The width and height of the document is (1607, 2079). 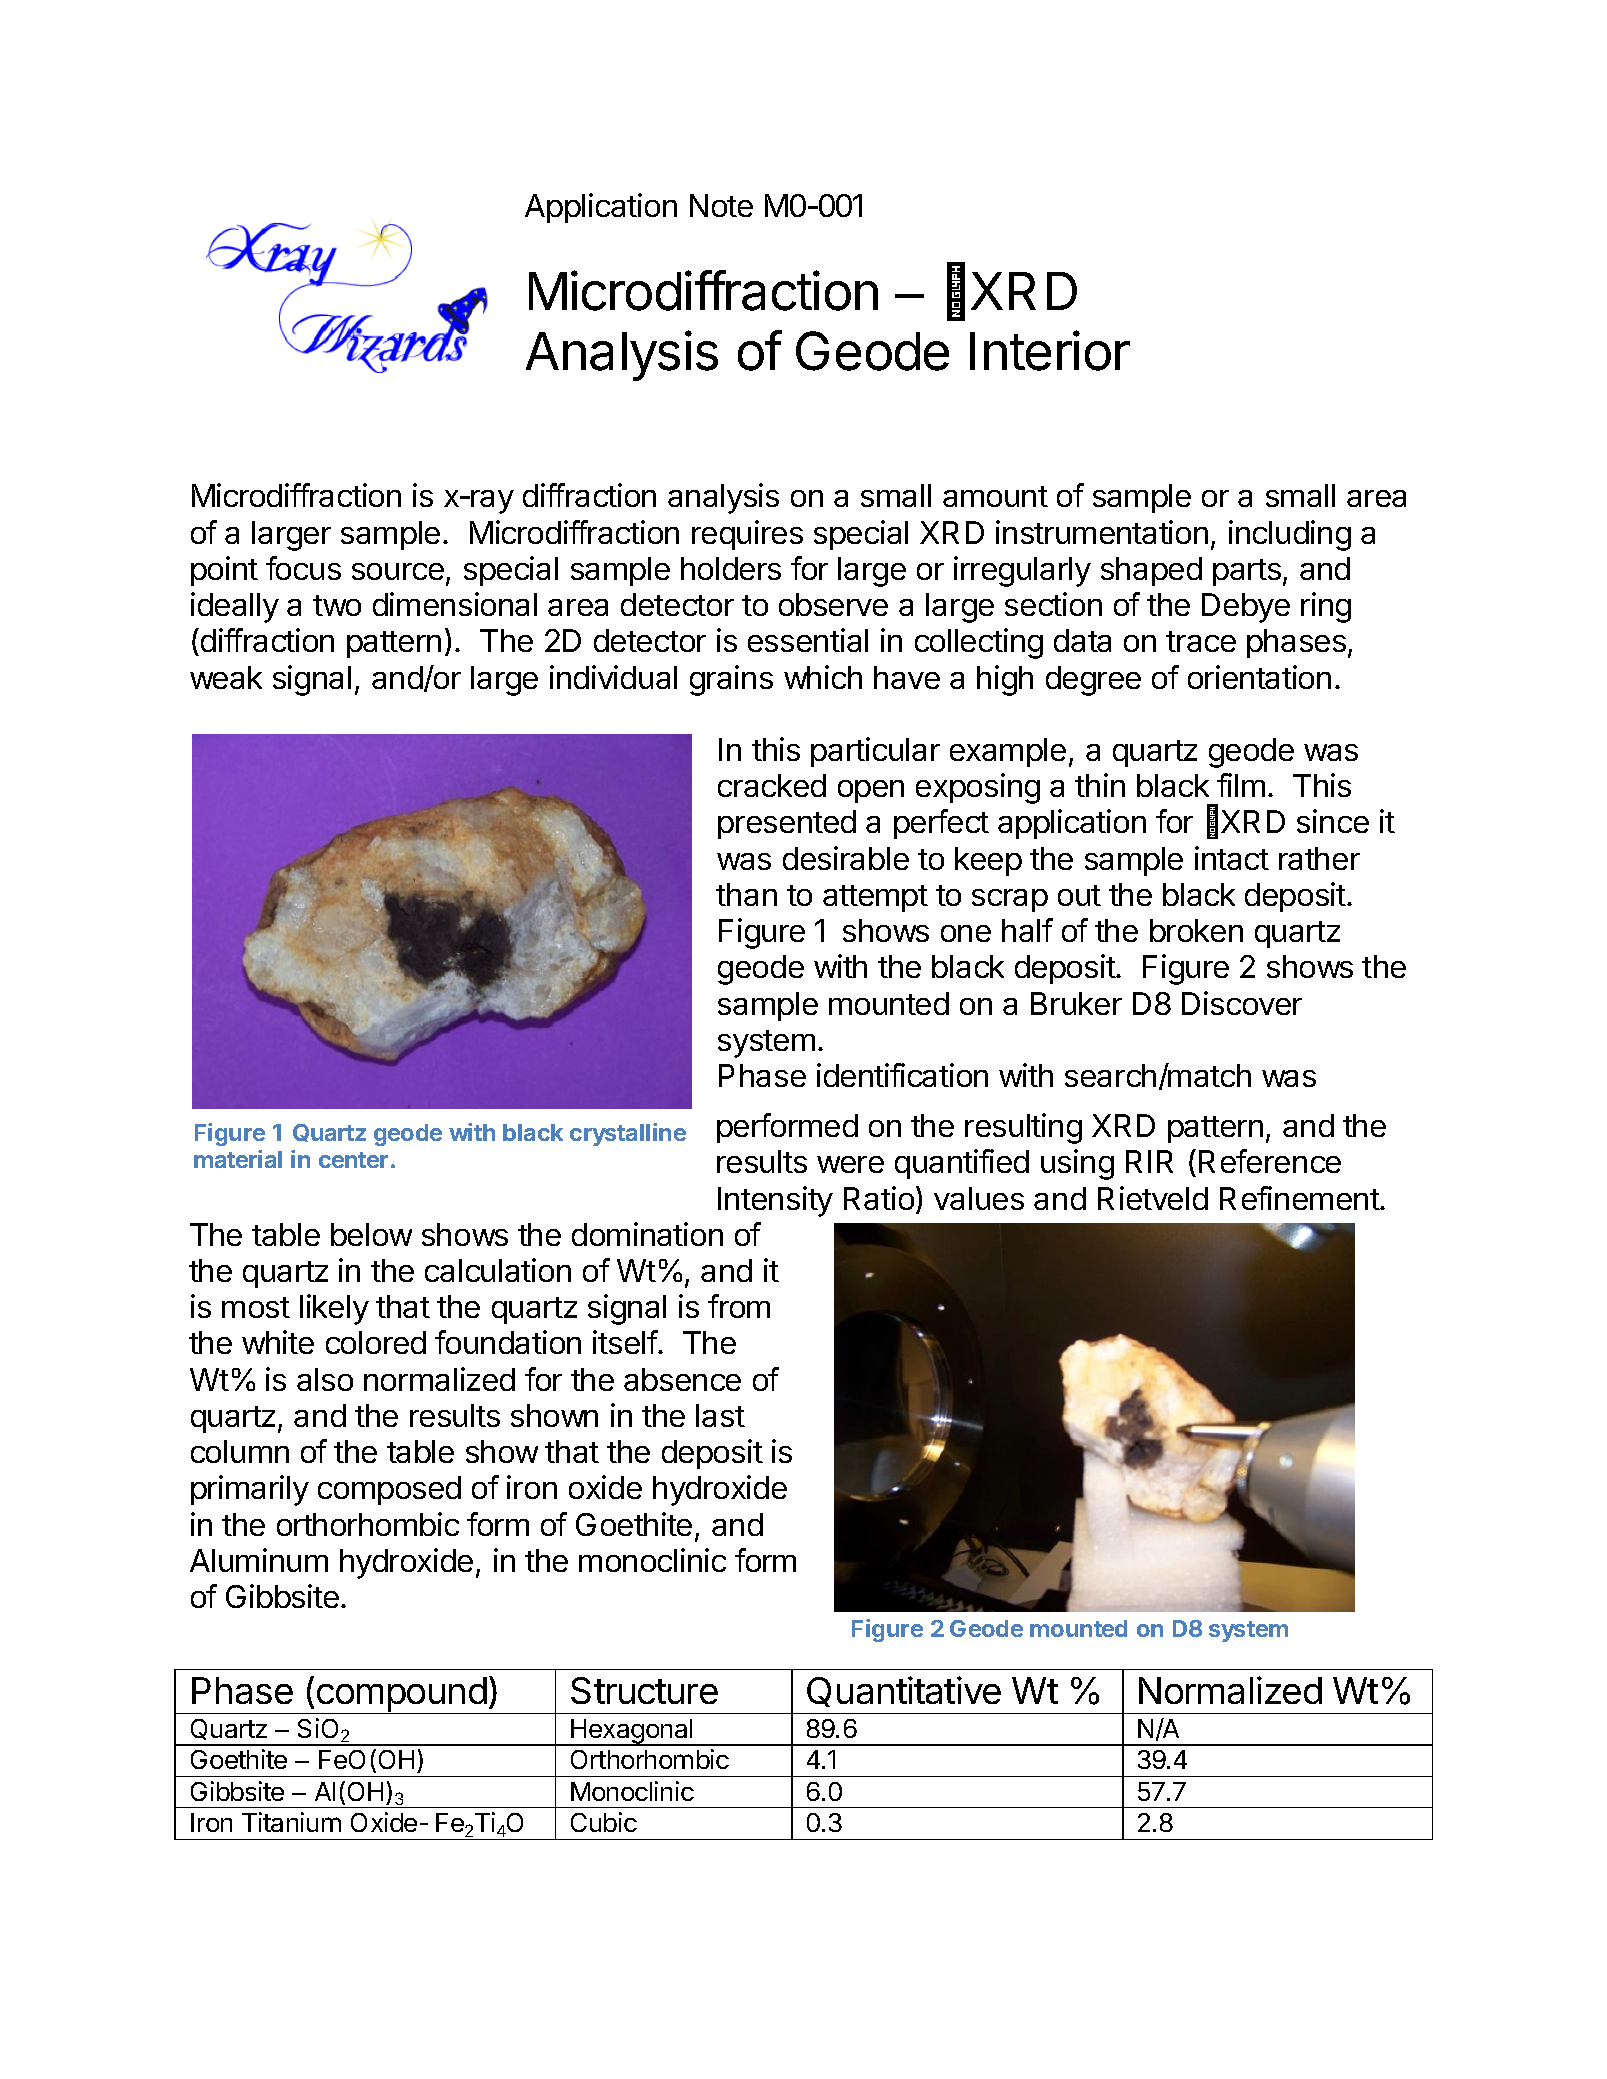 I want to click on Interior, so click(x=1050, y=350).
